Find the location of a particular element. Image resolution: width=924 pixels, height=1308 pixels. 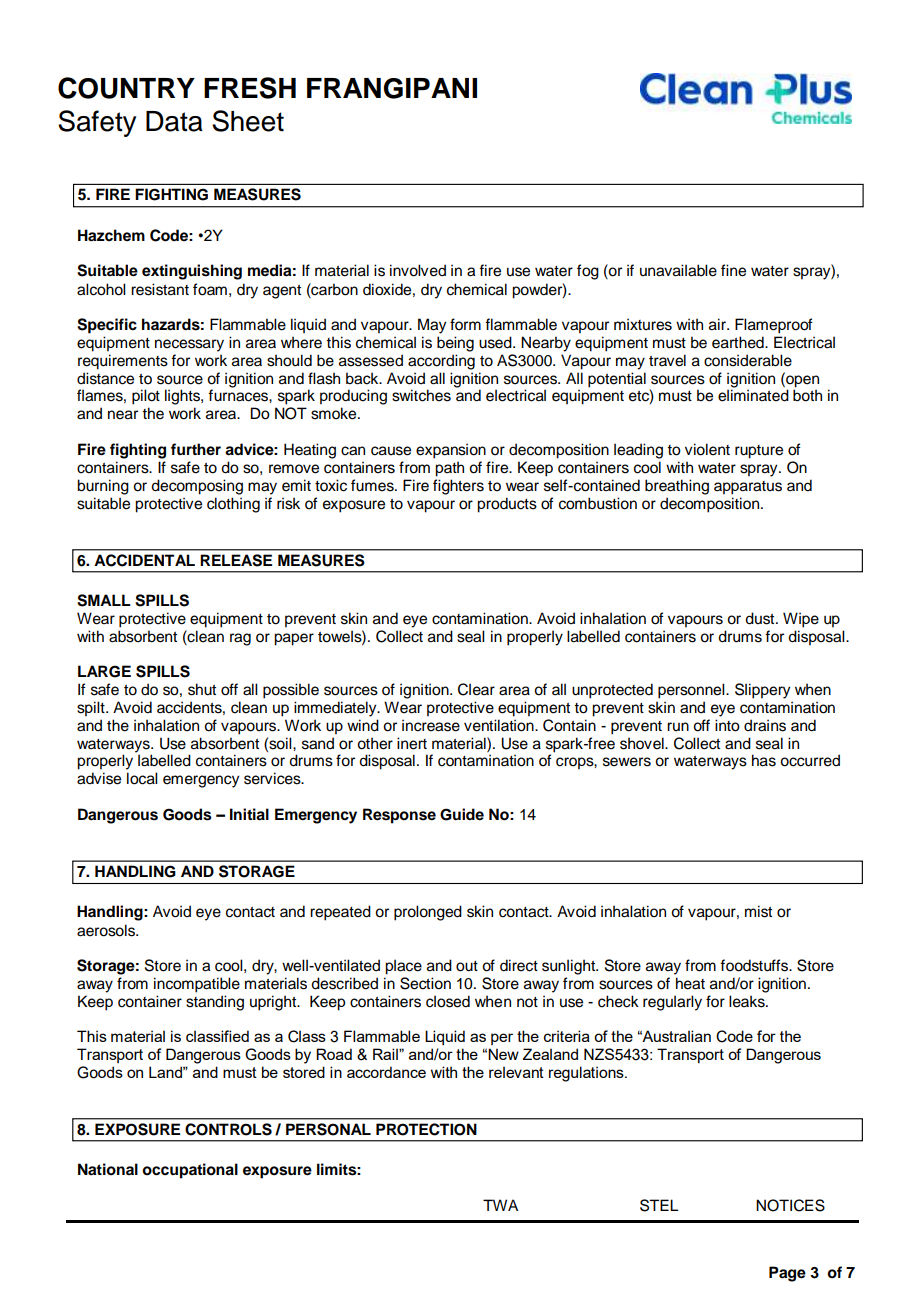

ACCIDENTAL is located at coordinates (144, 560).
